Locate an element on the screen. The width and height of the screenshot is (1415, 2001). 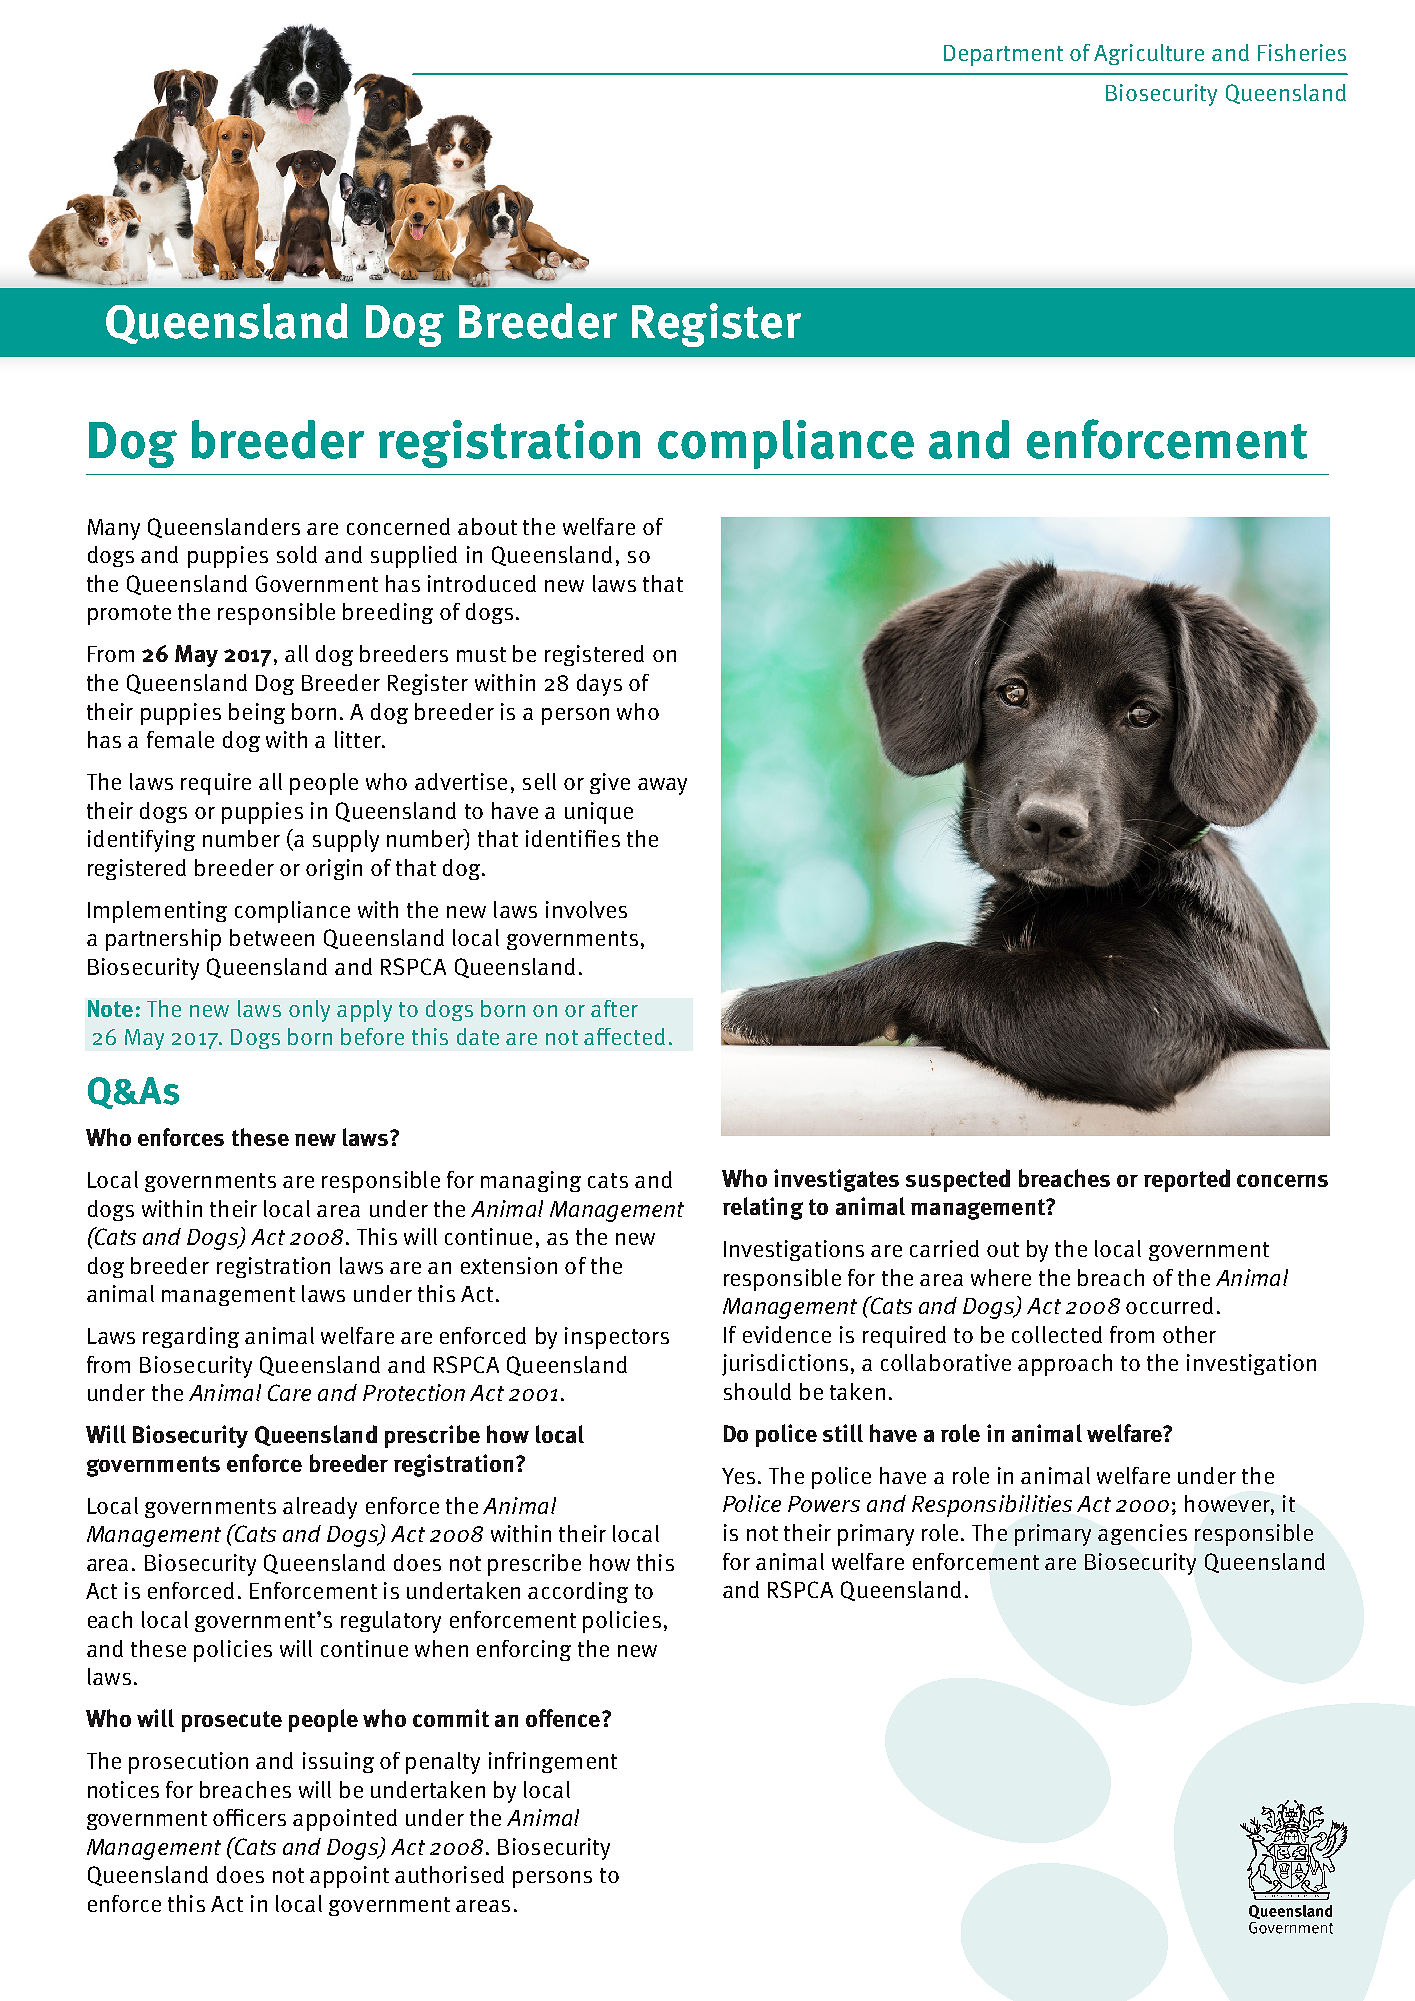
reported is located at coordinates (1187, 1180).
